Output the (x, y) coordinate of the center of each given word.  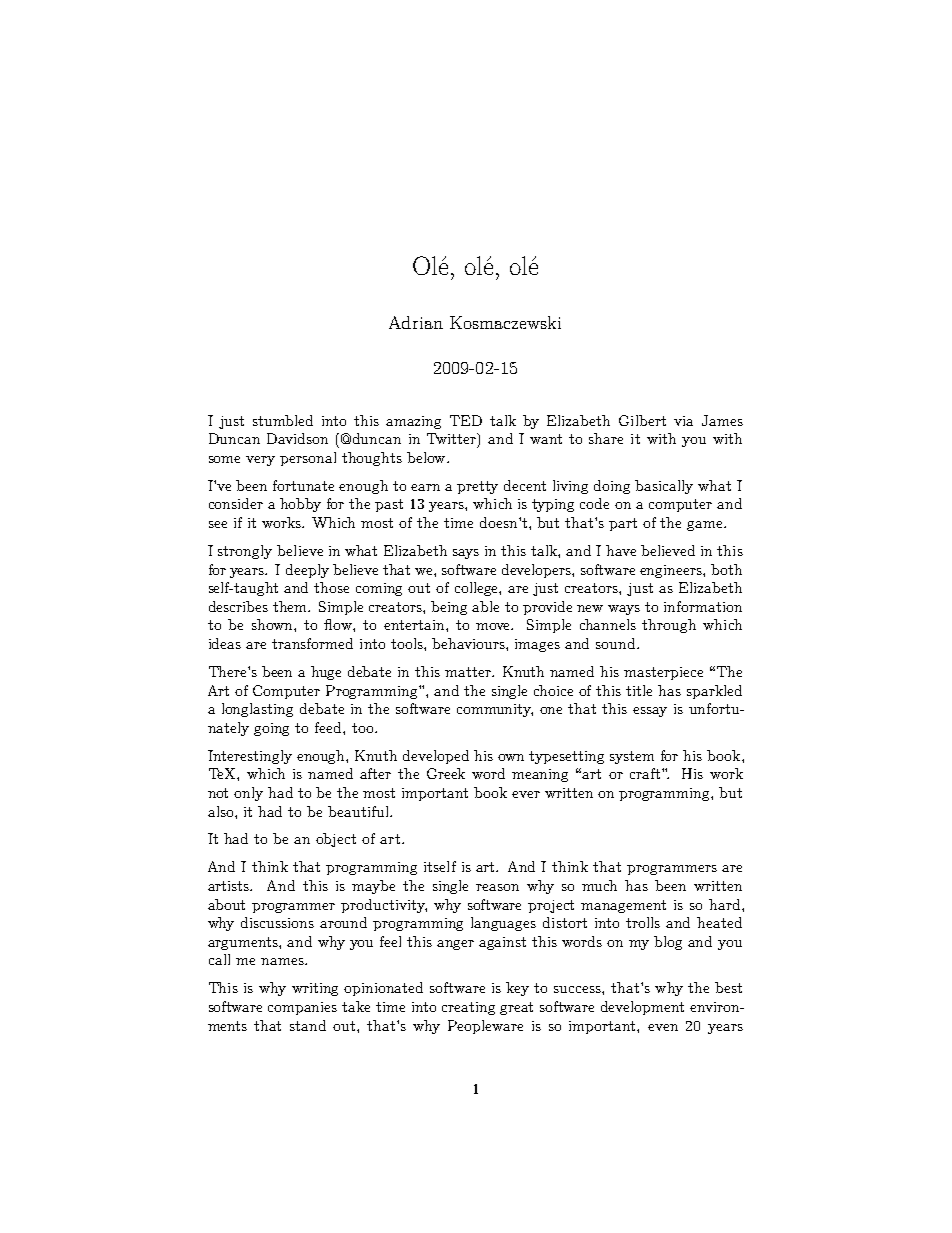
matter (469, 672)
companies (302, 1008)
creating (468, 1008)
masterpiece (663, 673)
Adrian (416, 322)
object (336, 840)
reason (497, 887)
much (599, 885)
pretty (477, 487)
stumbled (283, 420)
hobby (300, 505)
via (683, 421)
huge (326, 673)
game (706, 526)
